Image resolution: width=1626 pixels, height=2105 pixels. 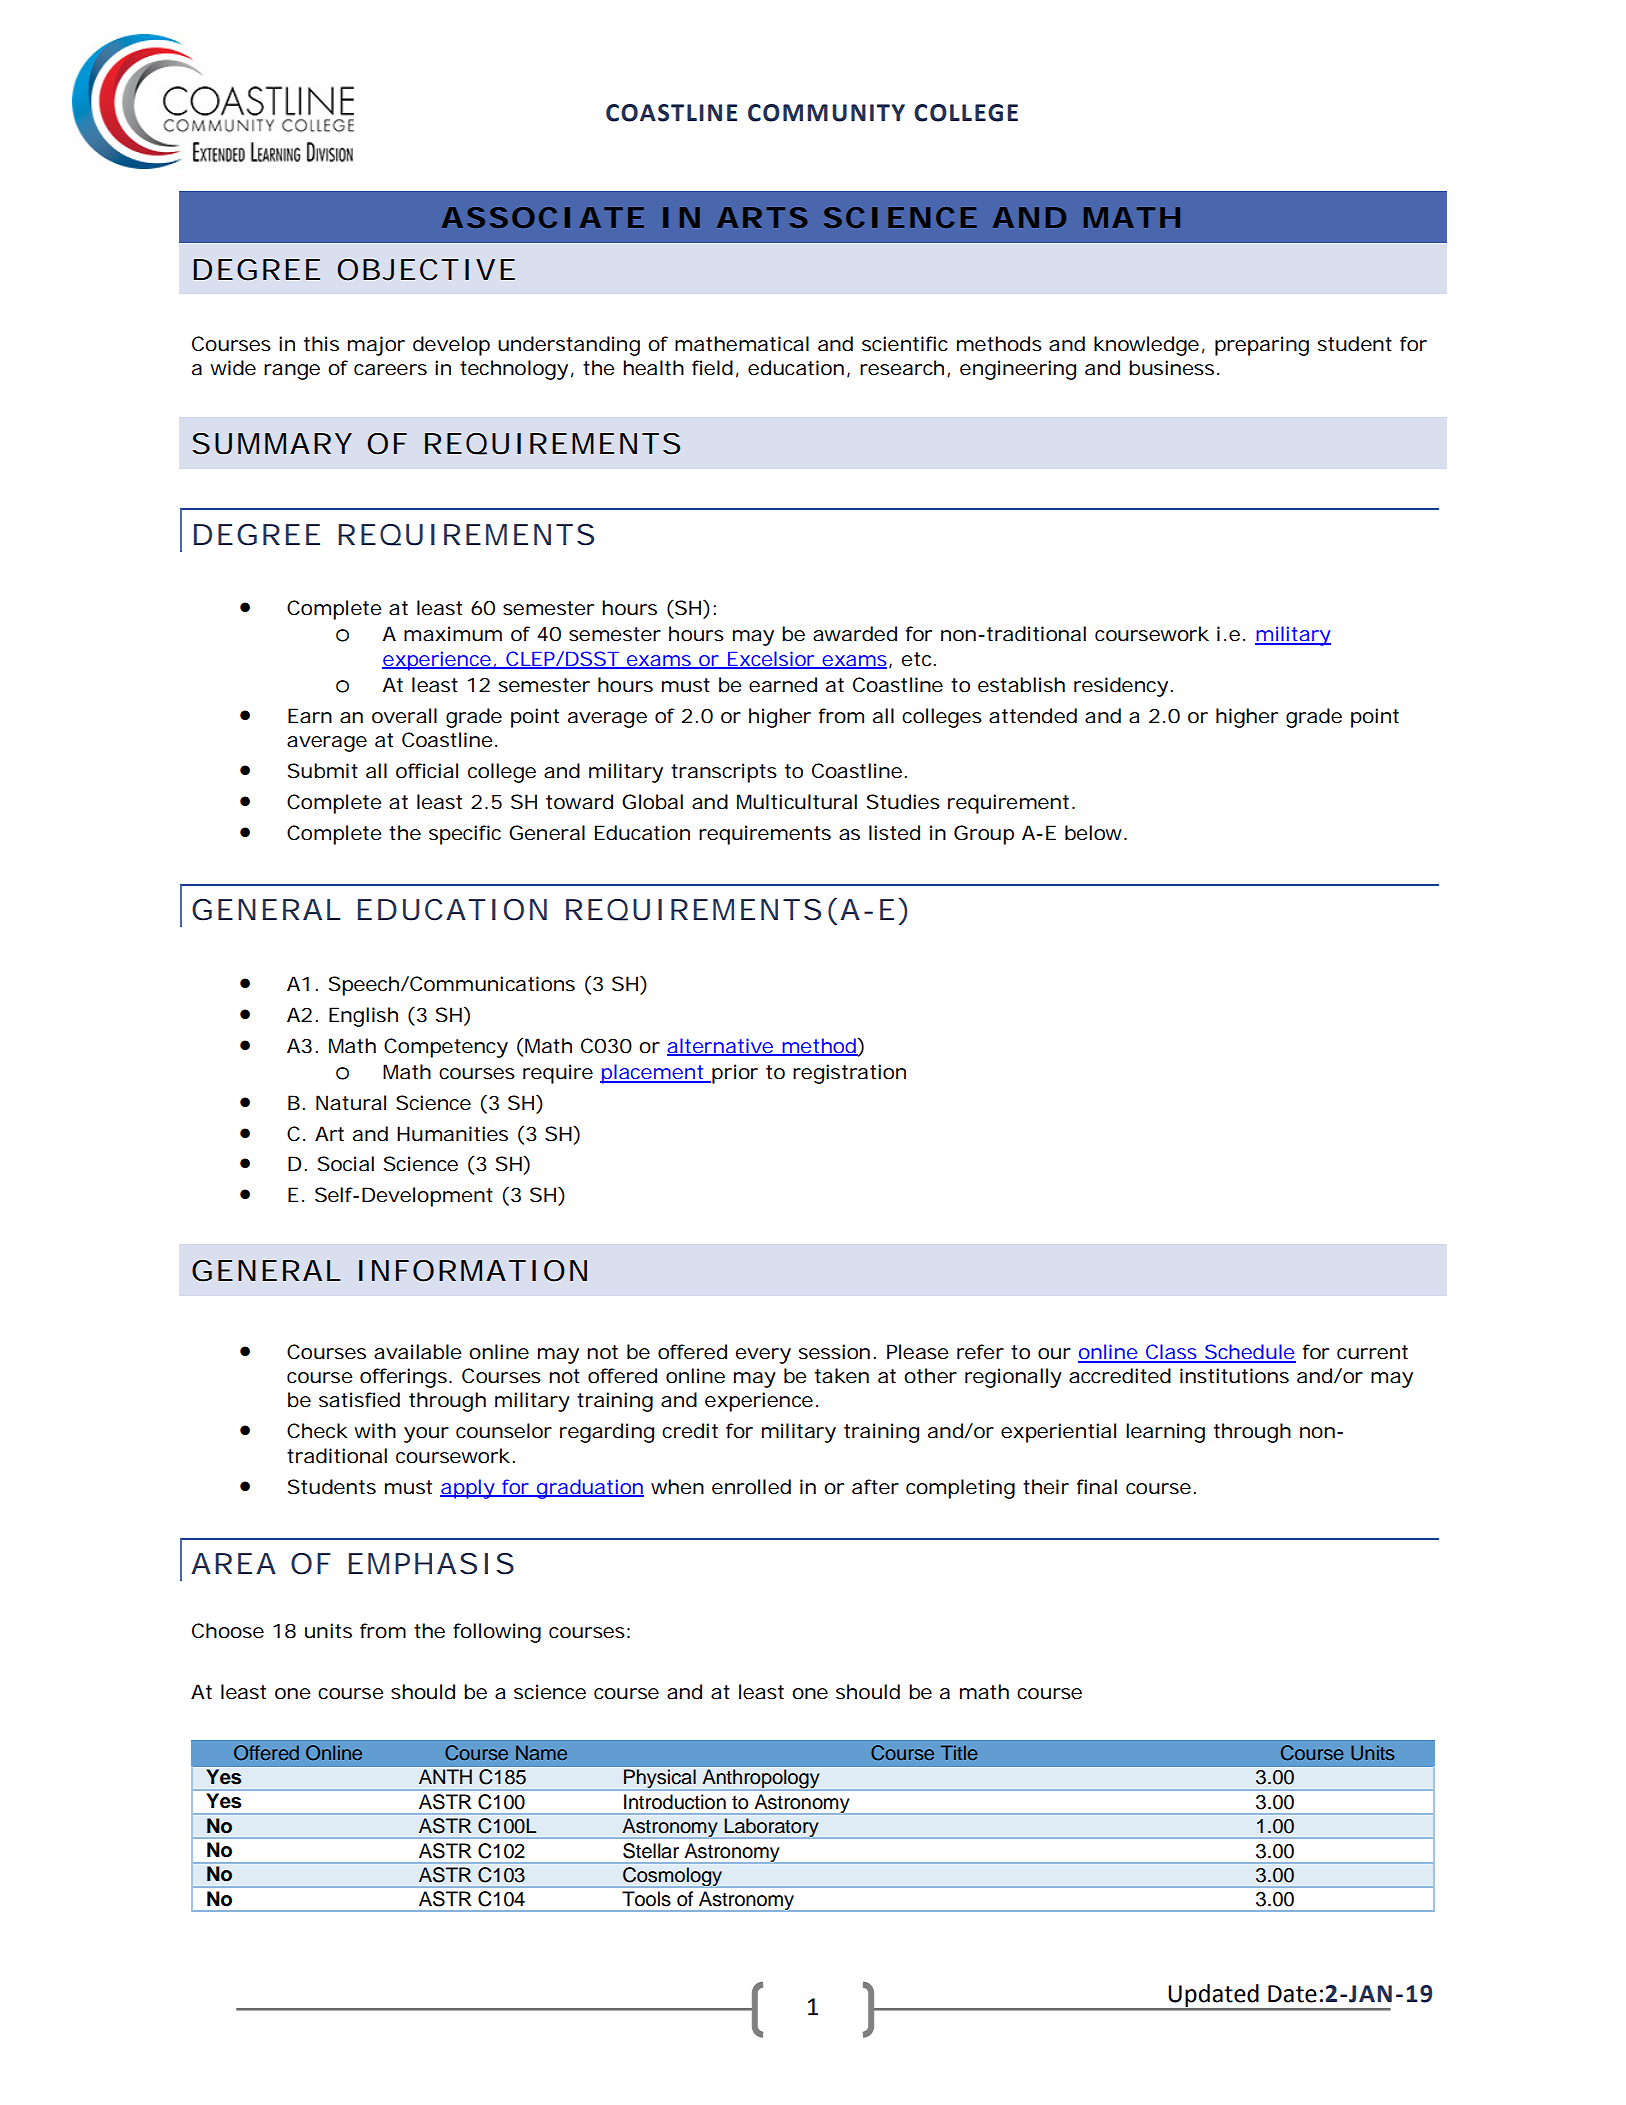 I want to click on overall, so click(x=404, y=716).
